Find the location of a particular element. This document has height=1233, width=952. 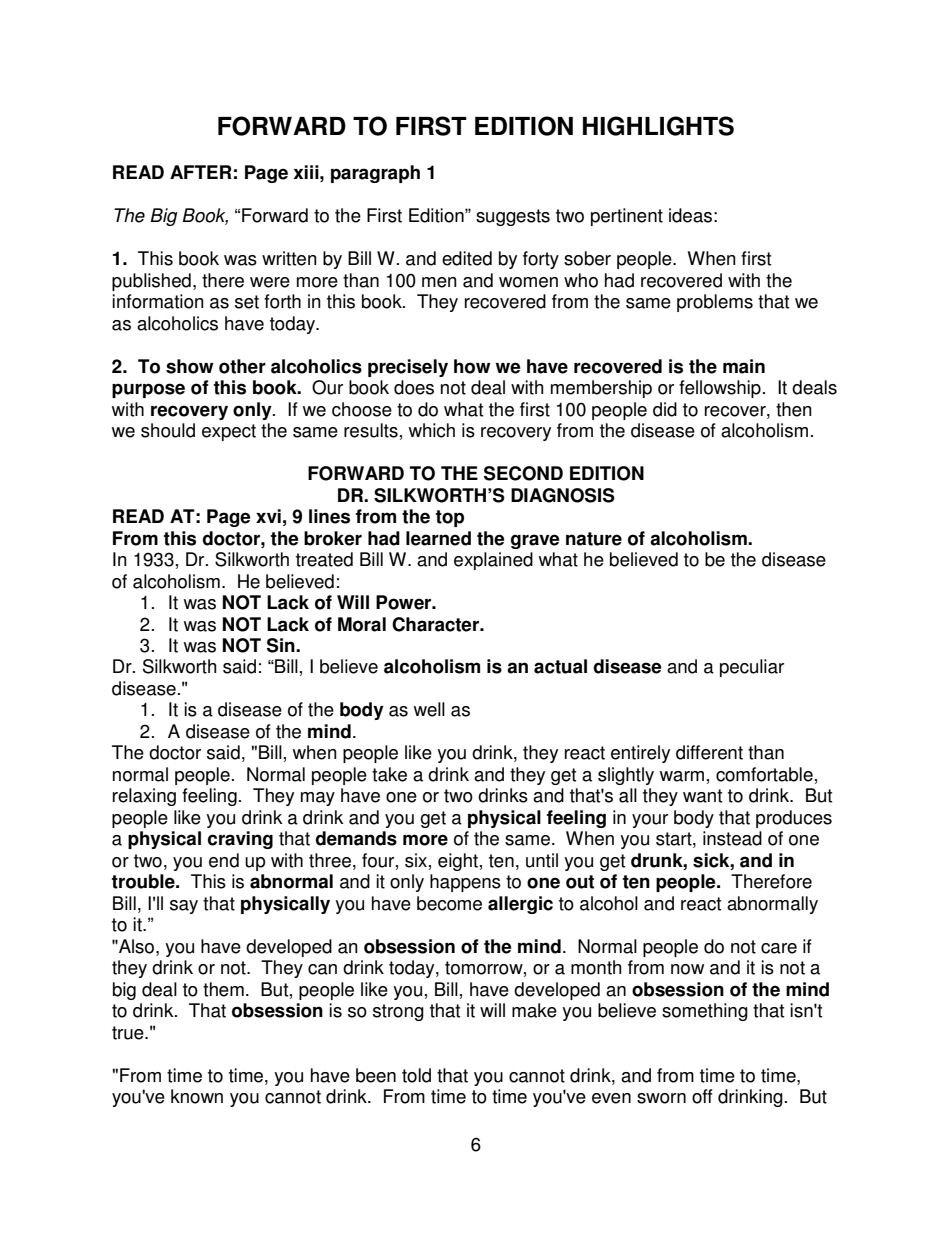

off is located at coordinates (702, 1096).
